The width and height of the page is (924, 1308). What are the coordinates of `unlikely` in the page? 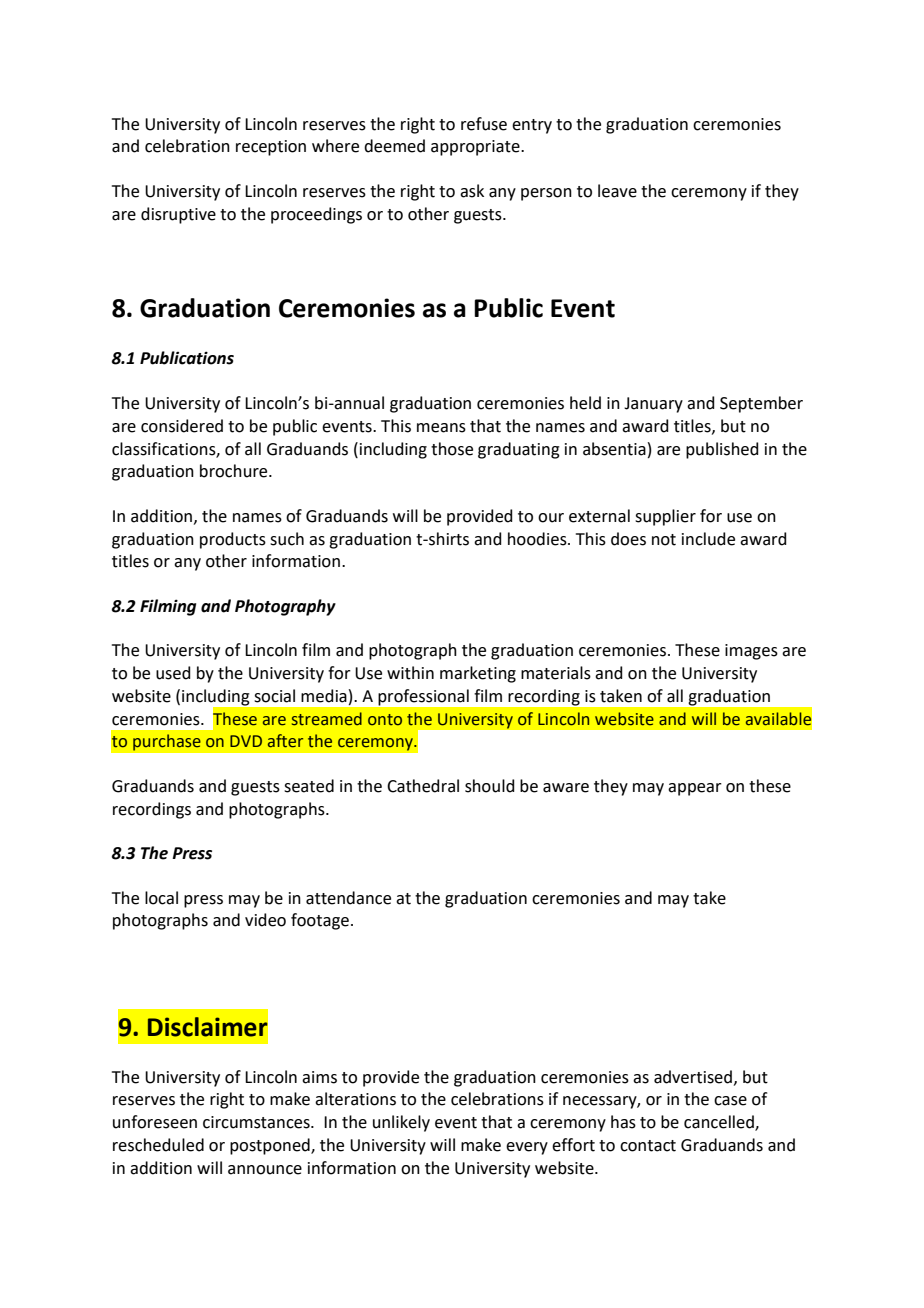 It's located at (401, 1123).
